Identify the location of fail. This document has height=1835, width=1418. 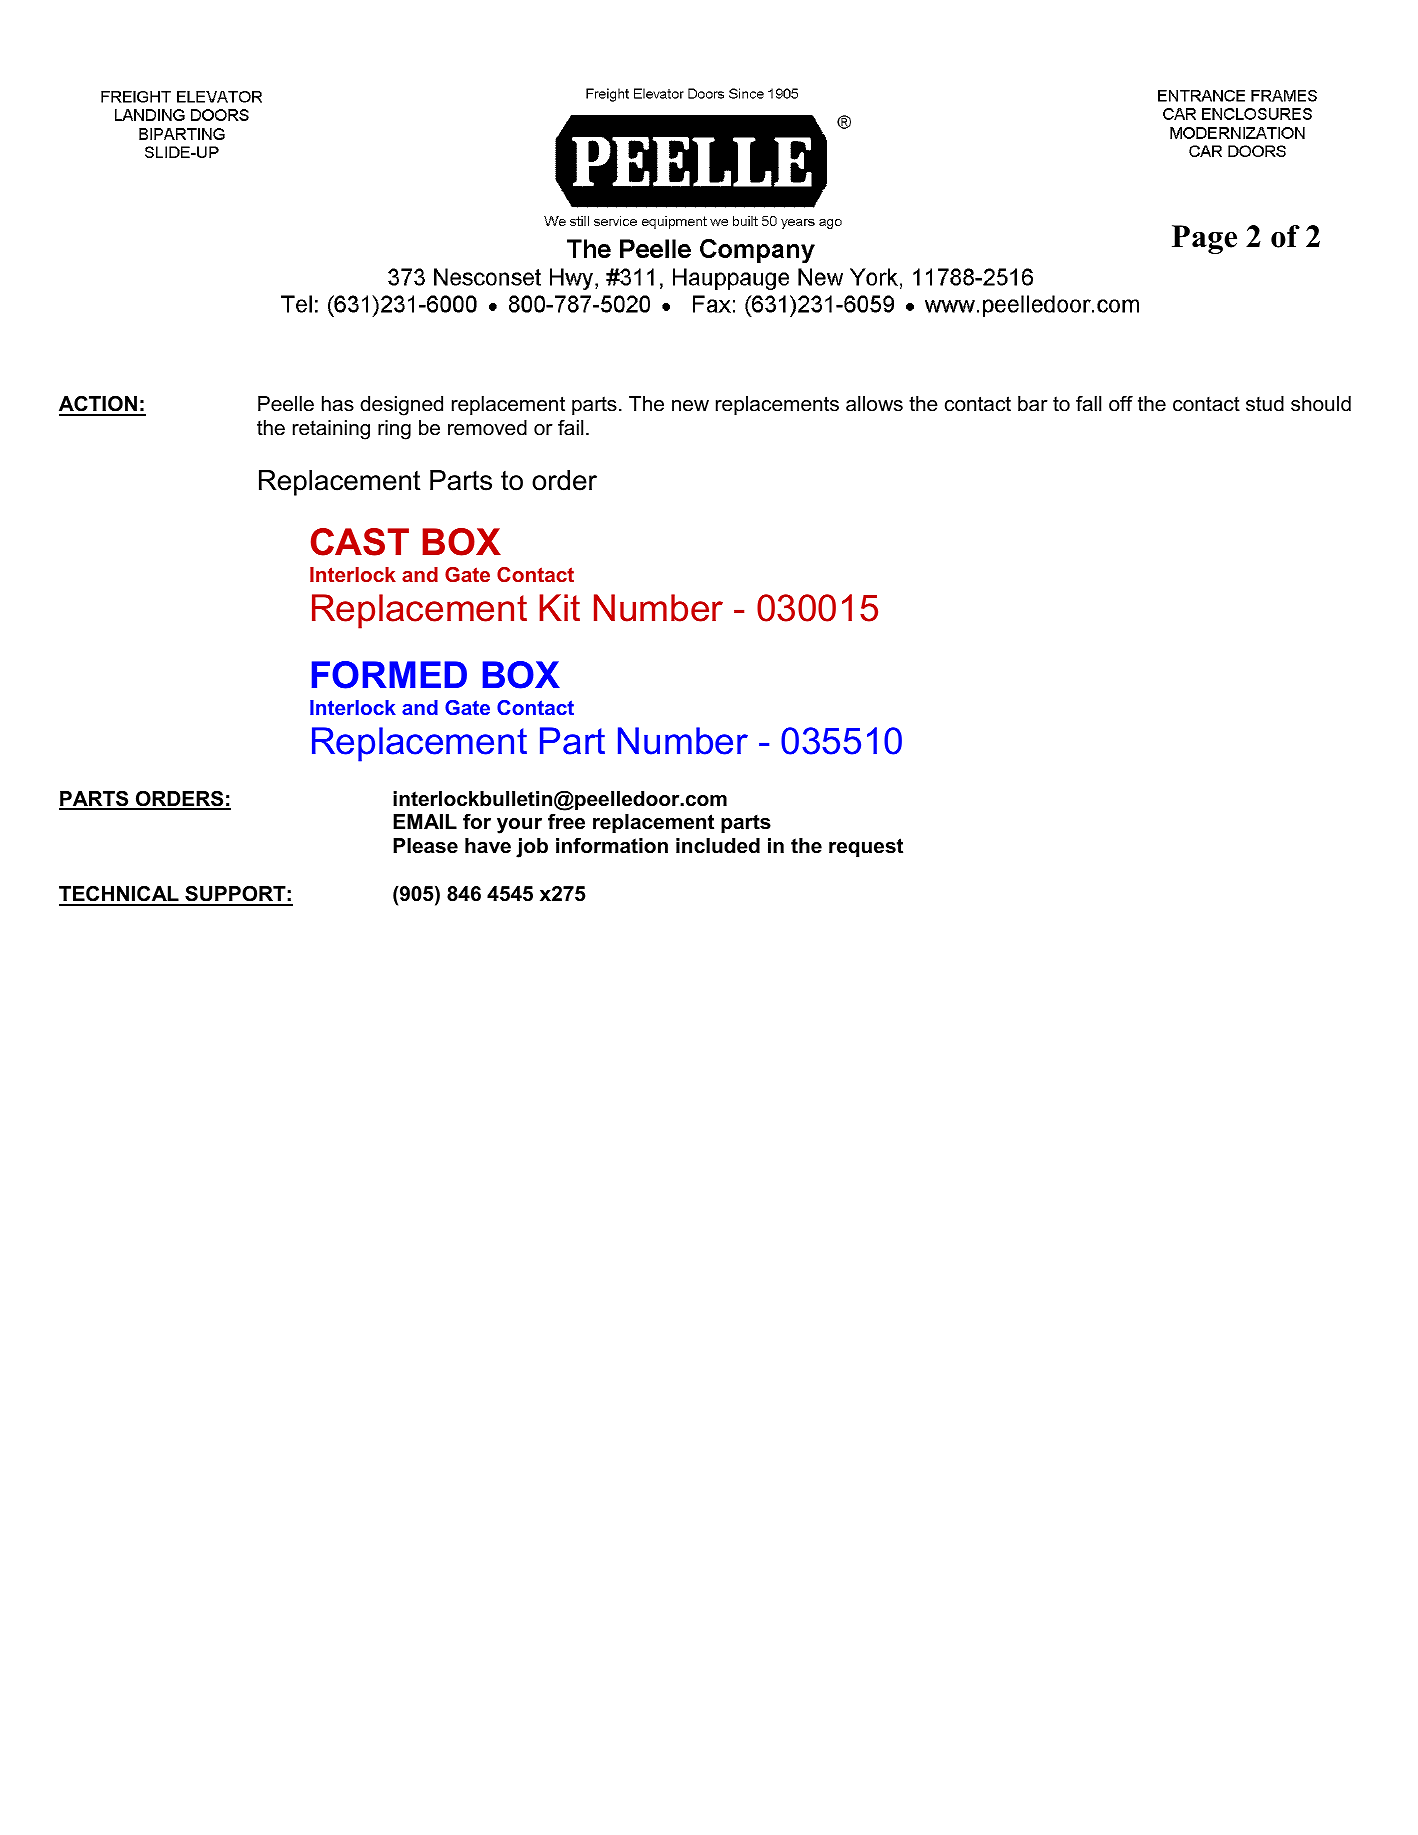
(570, 428).
